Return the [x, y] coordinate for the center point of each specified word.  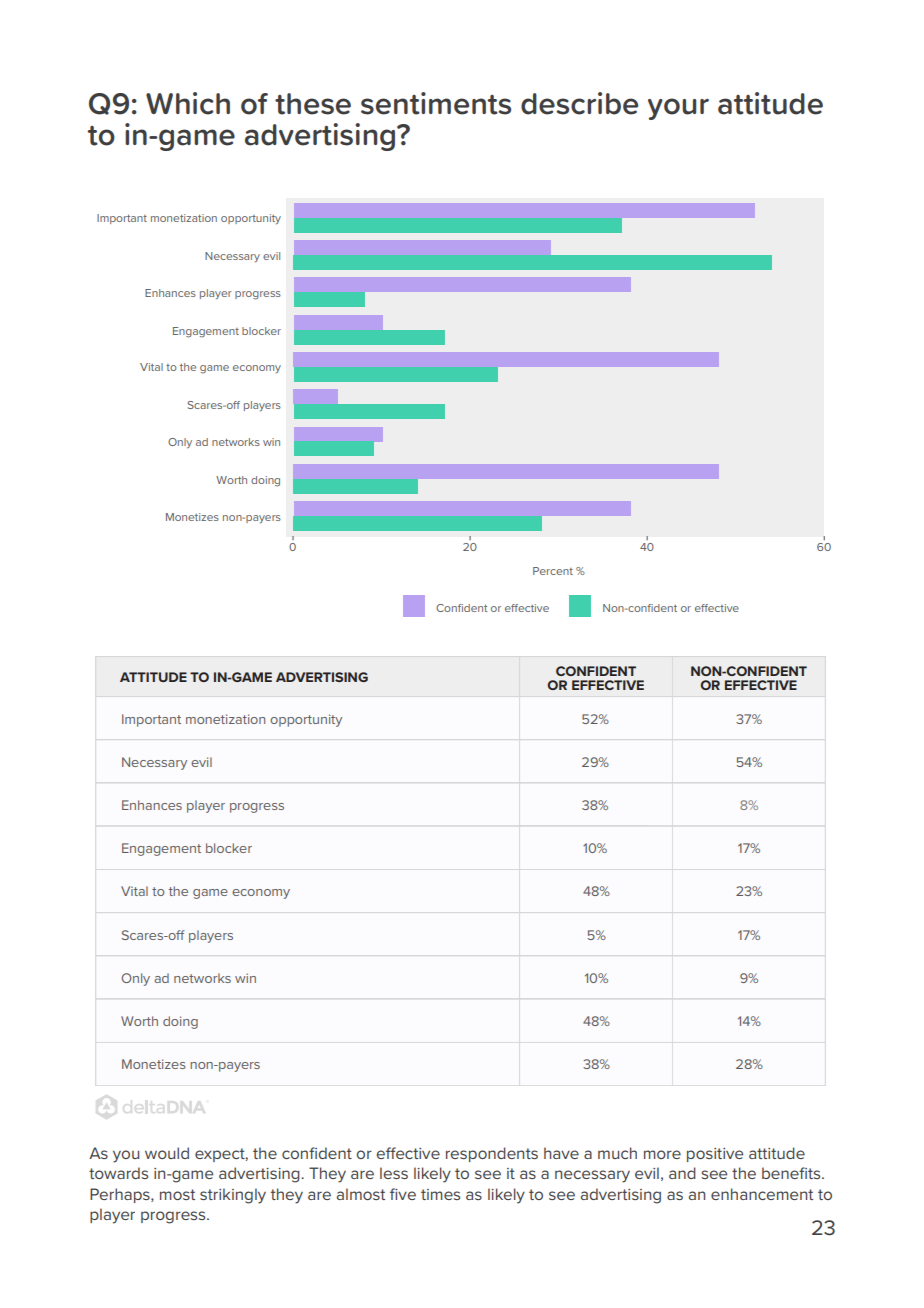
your [678, 109]
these [313, 104]
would [167, 1153]
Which [188, 103]
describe [579, 103]
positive [715, 1155]
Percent [553, 571]
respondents [492, 1154]
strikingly [233, 1196]
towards [118, 1173]
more [662, 1154]
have [561, 1153]
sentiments [436, 103]
